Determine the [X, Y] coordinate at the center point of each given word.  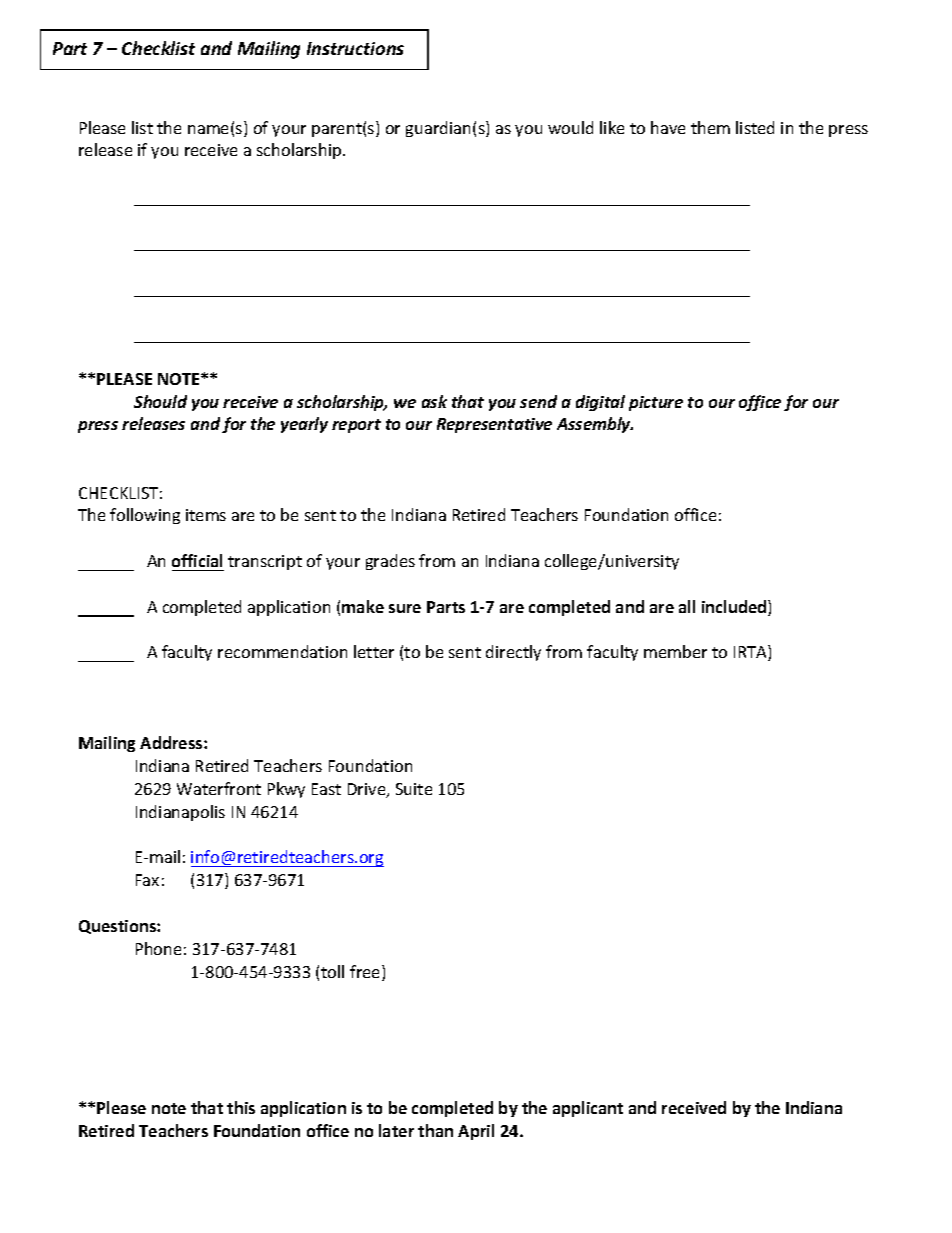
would [570, 127]
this [241, 1107]
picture [656, 403]
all [687, 606]
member [675, 651]
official [197, 560]
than [435, 1130]
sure [405, 608]
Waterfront [219, 788]
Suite [414, 789]
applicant [588, 1109]
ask [434, 401]
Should [160, 401]
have [668, 127]
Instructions [355, 48]
